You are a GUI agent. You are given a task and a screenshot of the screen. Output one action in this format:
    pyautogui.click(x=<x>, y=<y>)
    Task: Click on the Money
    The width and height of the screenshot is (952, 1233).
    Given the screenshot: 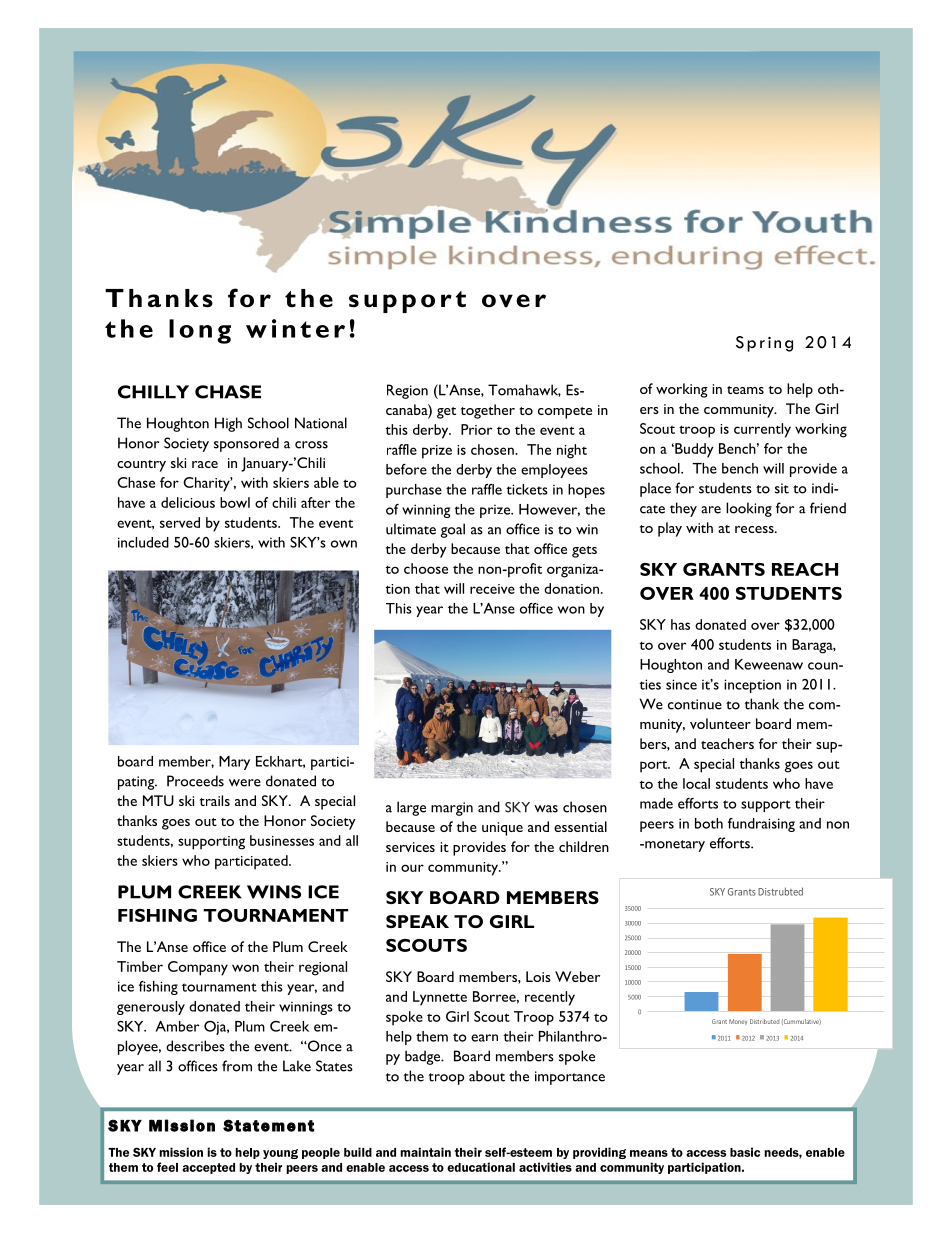 What is the action you would take?
    pyautogui.click(x=738, y=1022)
